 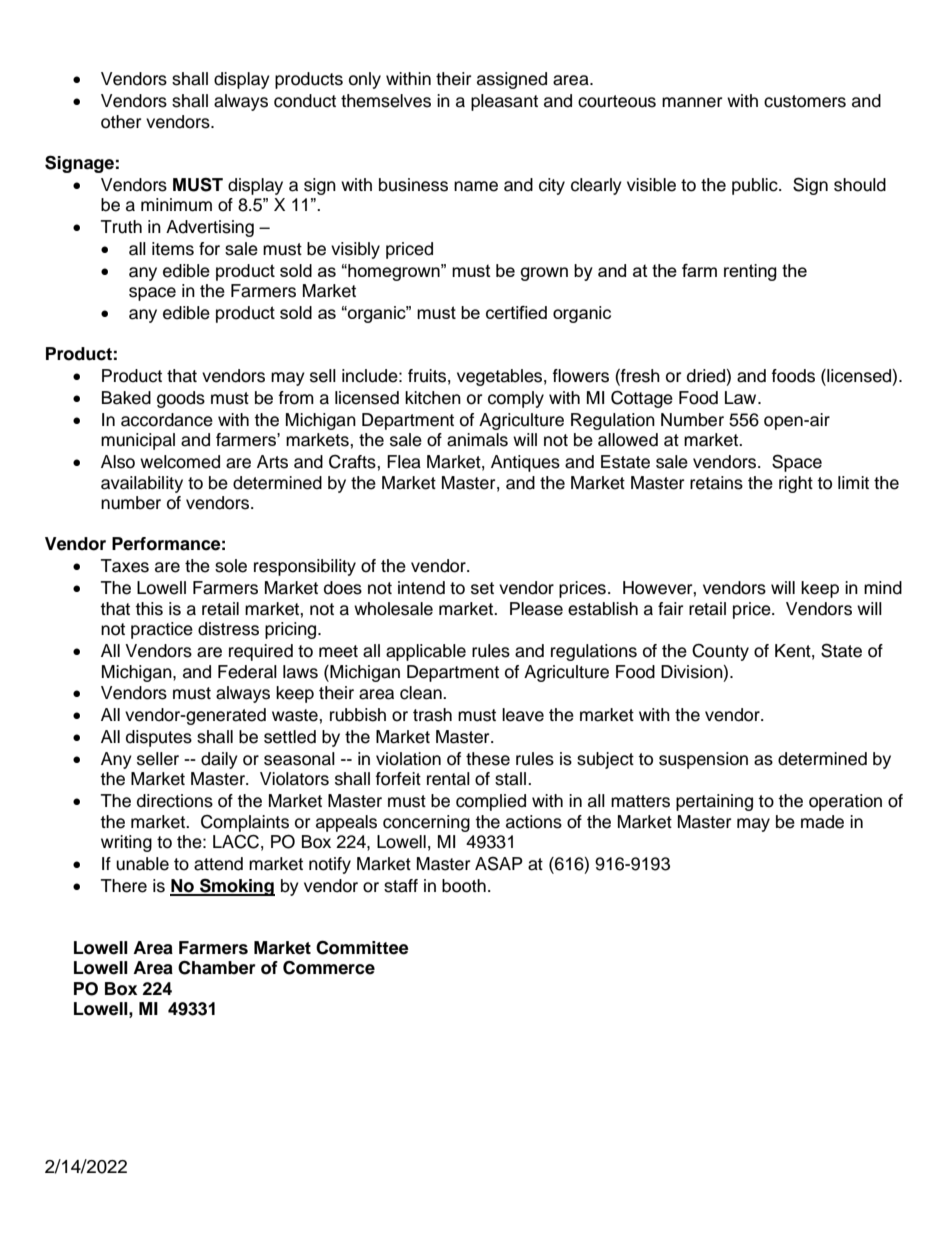 I want to click on other, so click(x=121, y=122).
